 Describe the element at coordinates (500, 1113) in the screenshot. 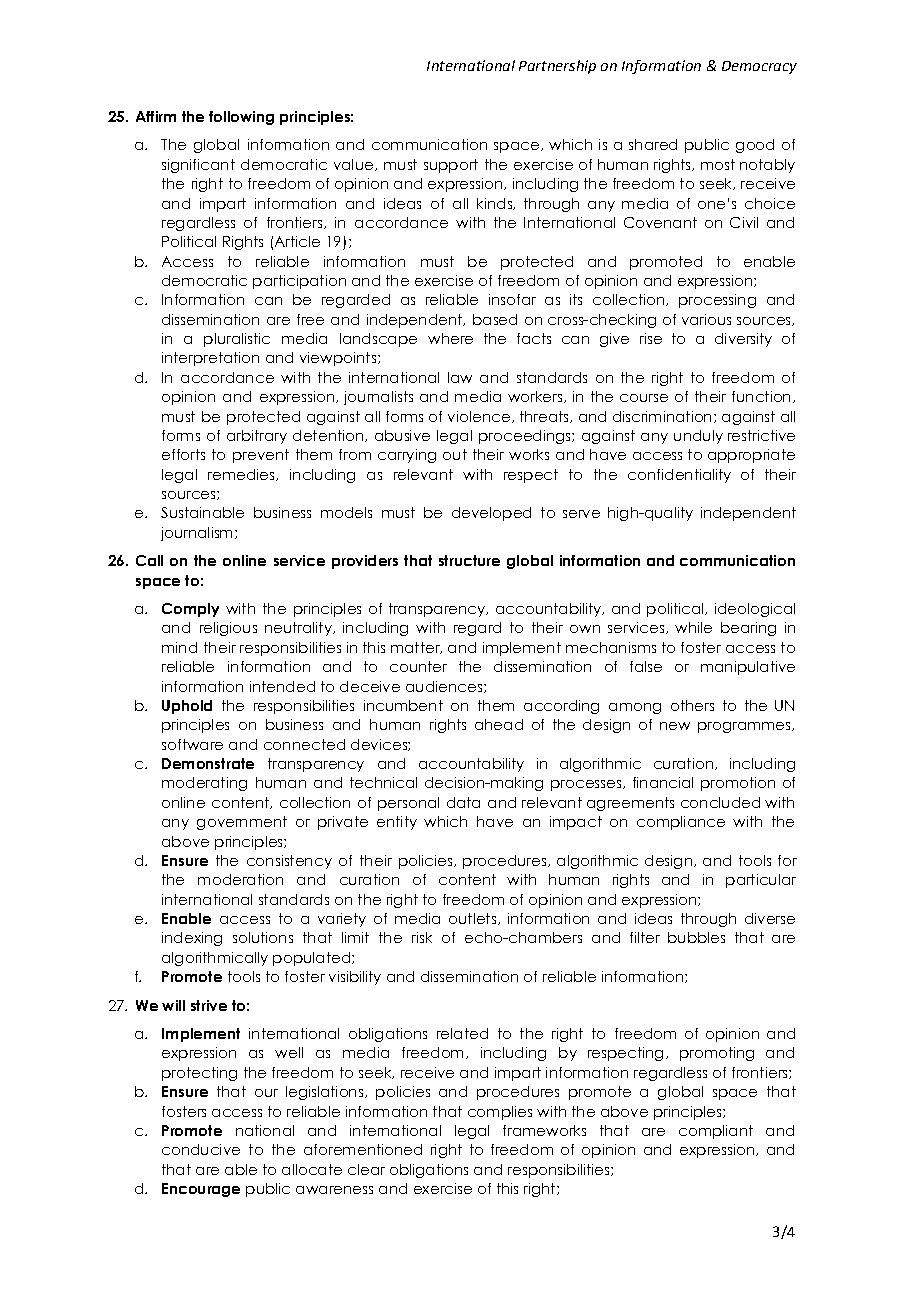

I see `complies` at that location.
